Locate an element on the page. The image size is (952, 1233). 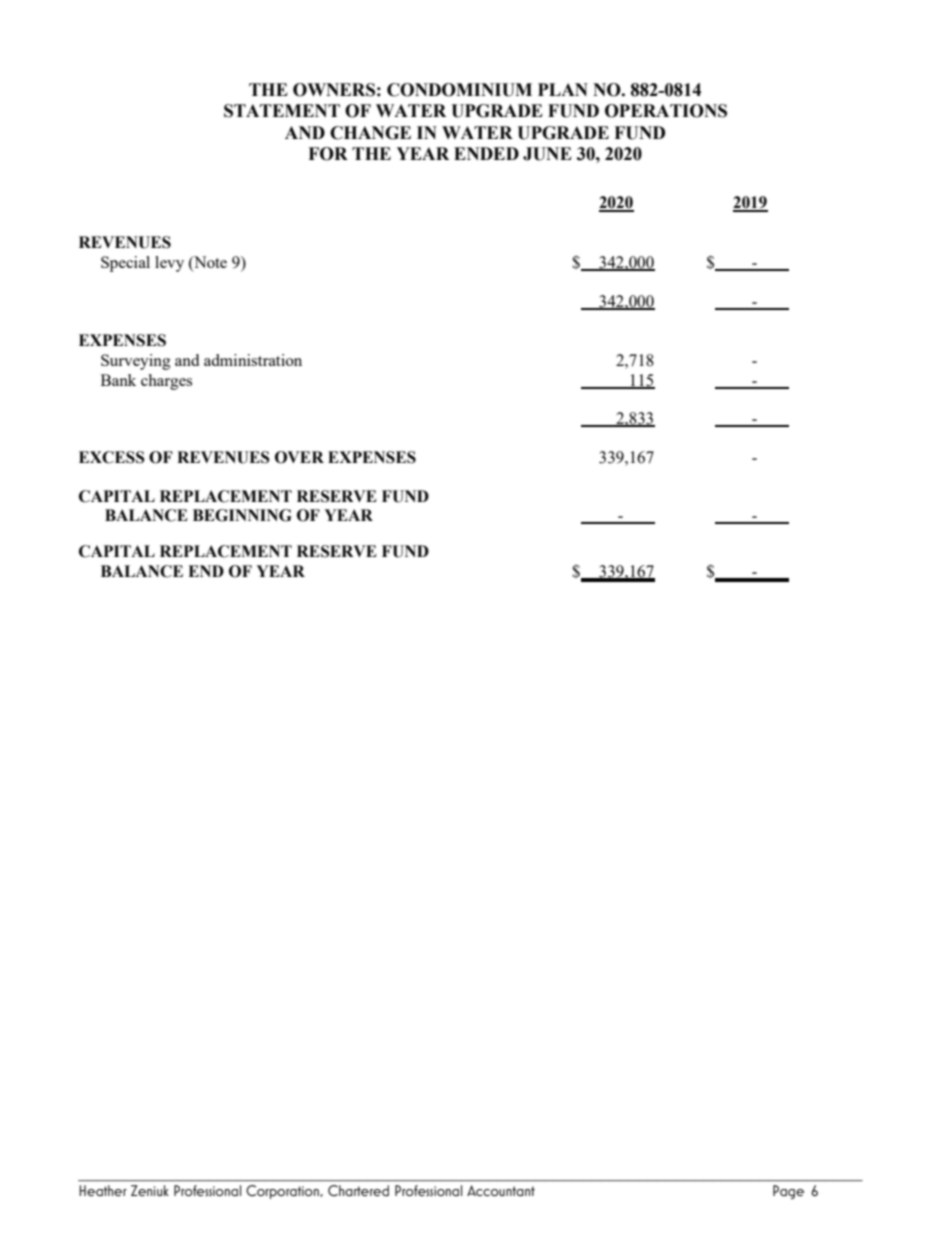
BEGINNING is located at coordinates (242, 515).
